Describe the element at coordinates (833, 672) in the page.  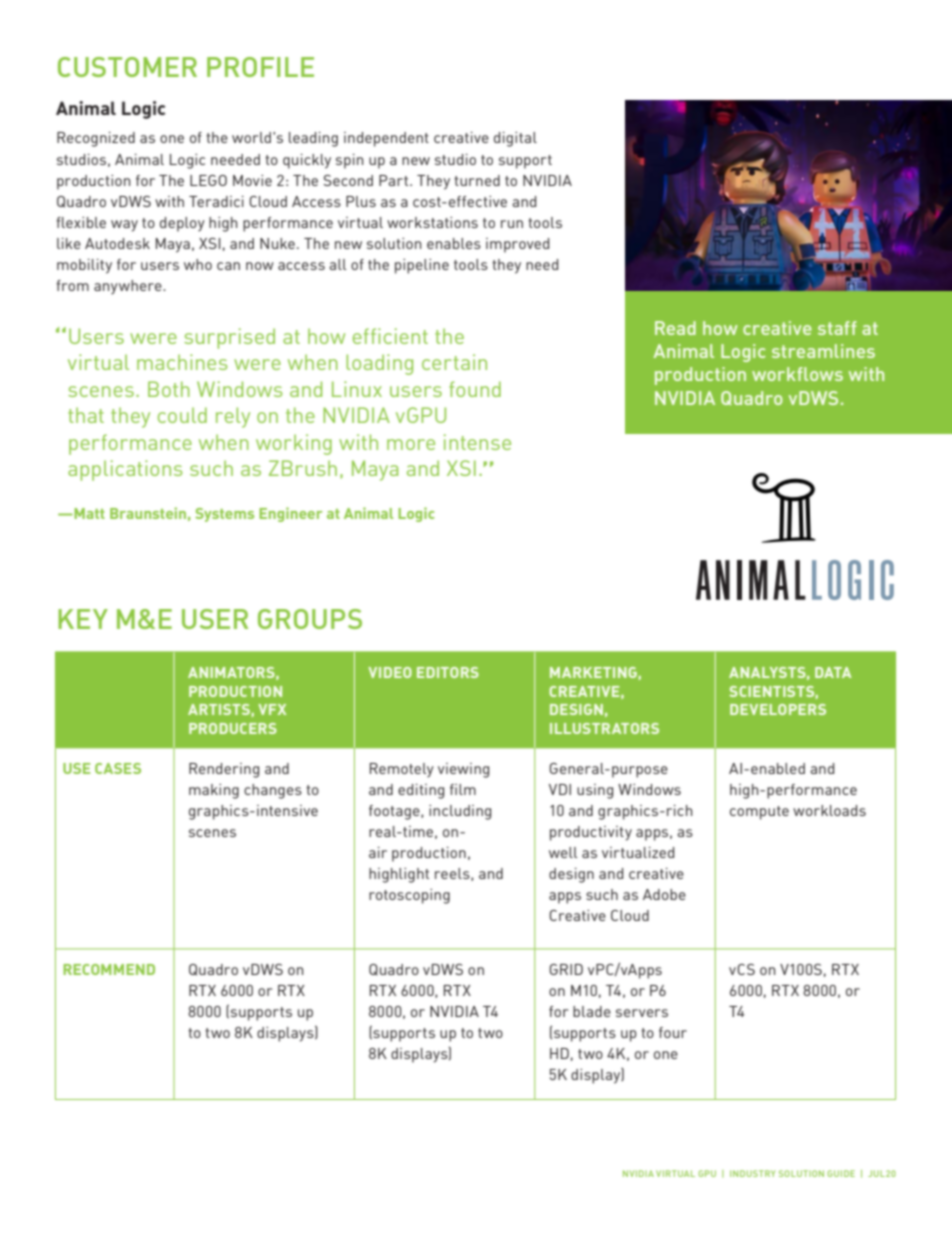
I see `DATA` at that location.
